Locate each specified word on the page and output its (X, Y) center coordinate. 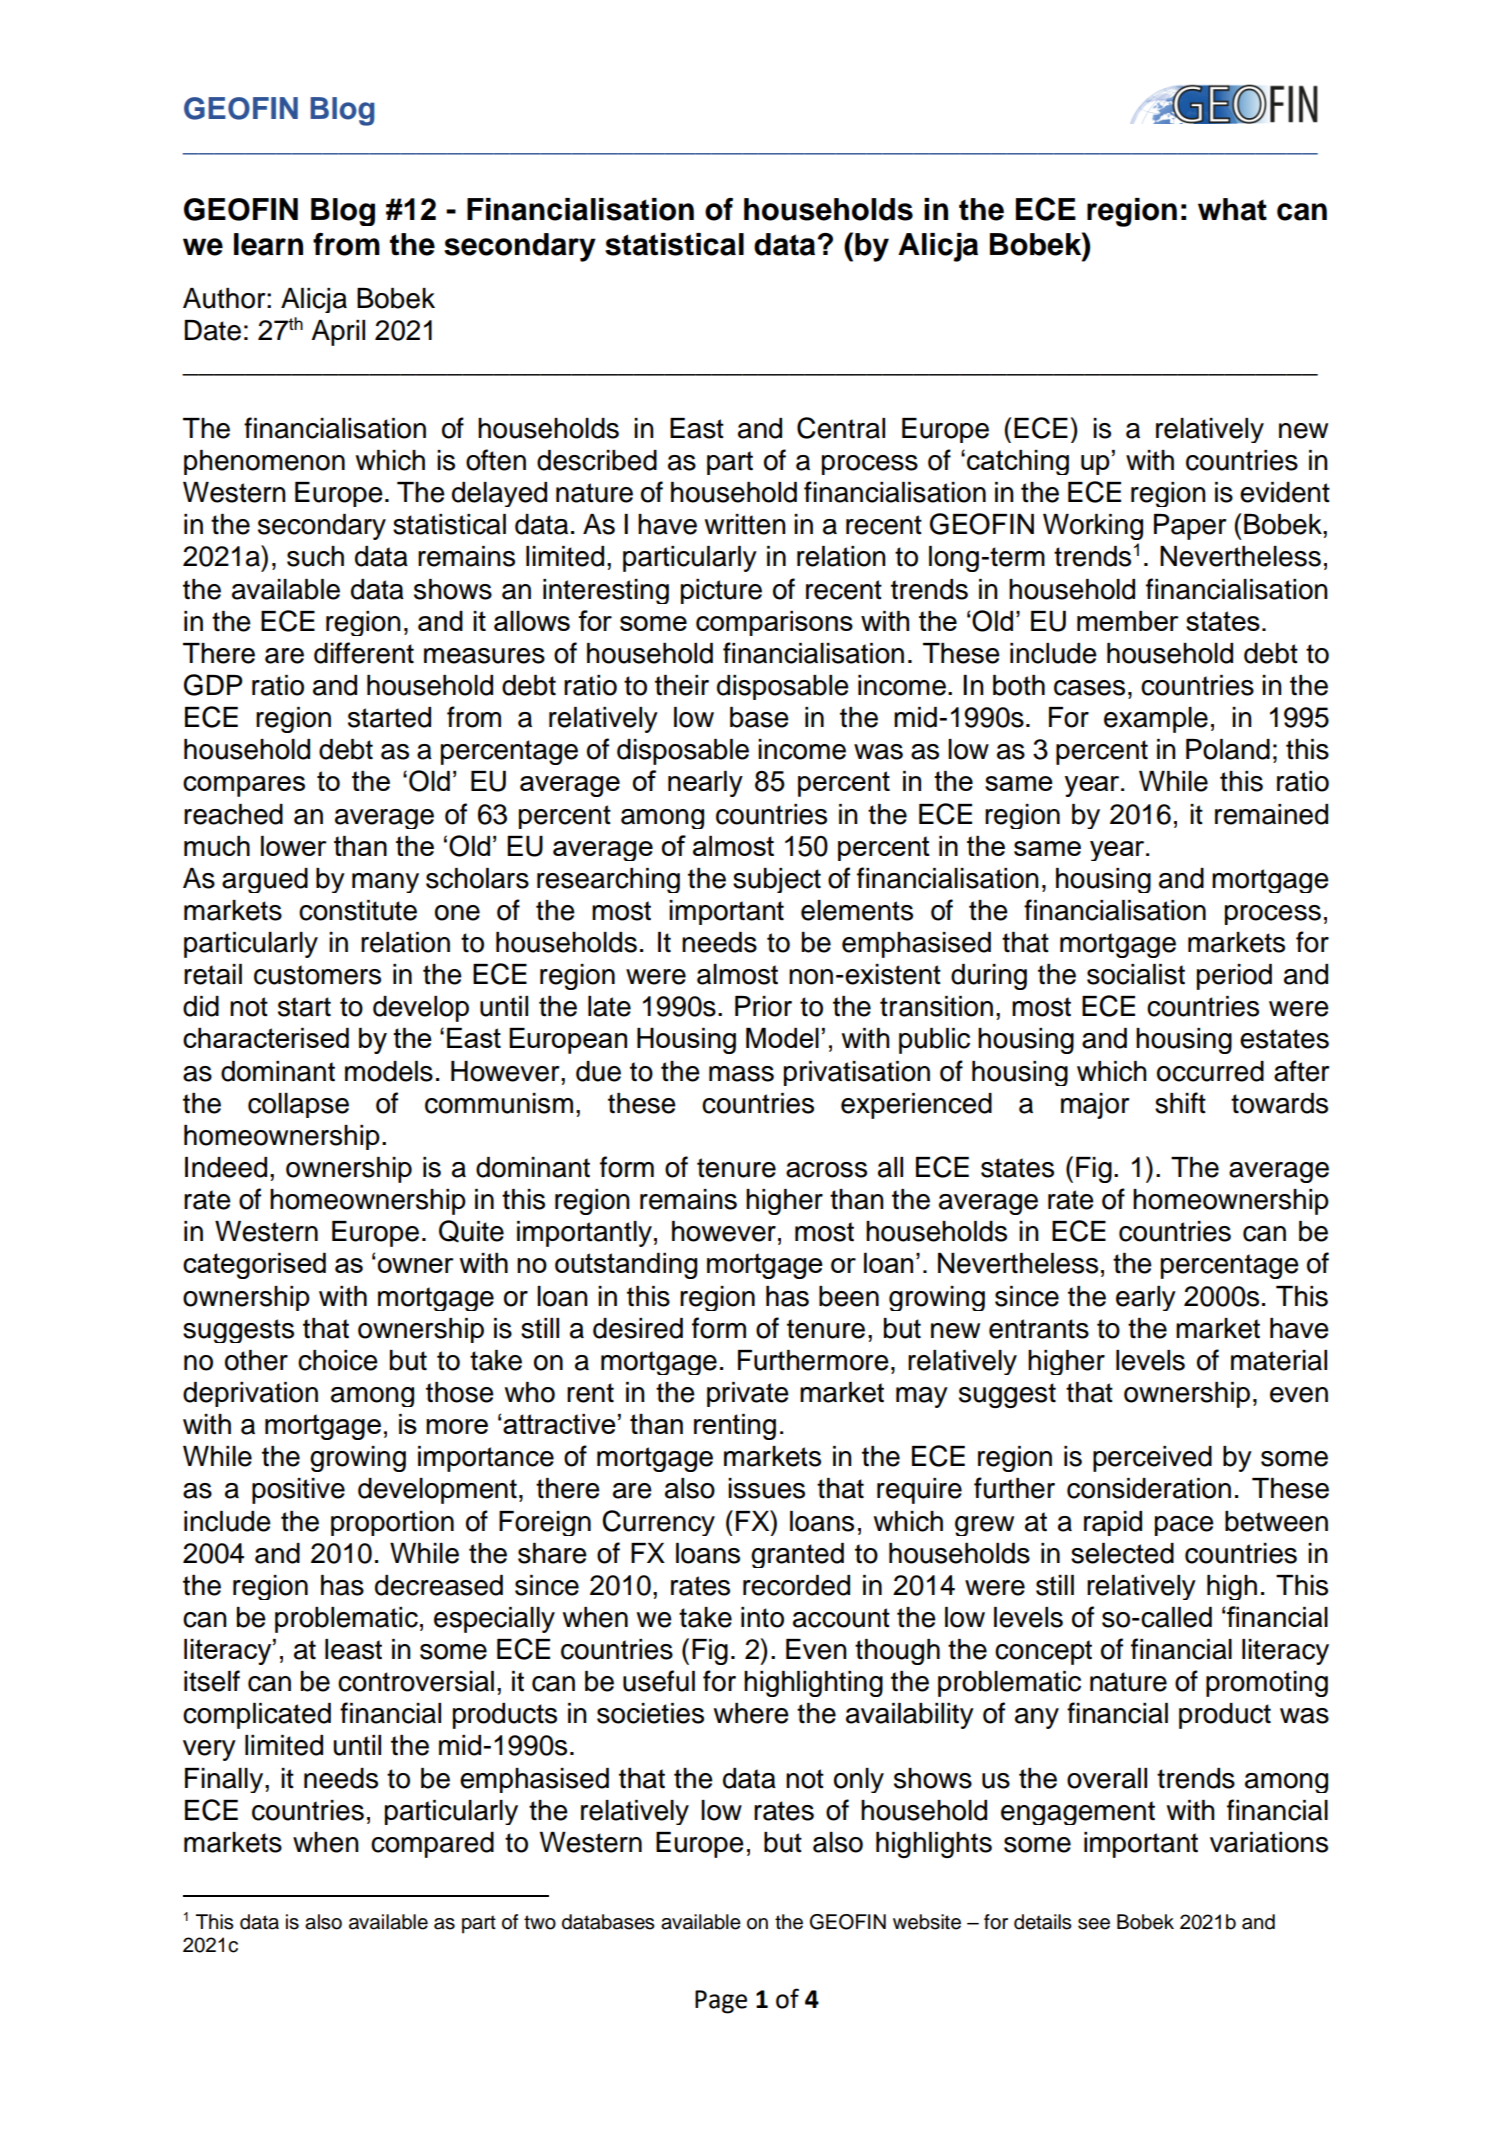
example (1156, 720)
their (682, 685)
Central (841, 428)
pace (1184, 1526)
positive (298, 1491)
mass (741, 1074)
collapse (298, 1105)
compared (432, 1845)
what (1232, 209)
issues (766, 1488)
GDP (213, 685)
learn (268, 244)
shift (1180, 1103)
